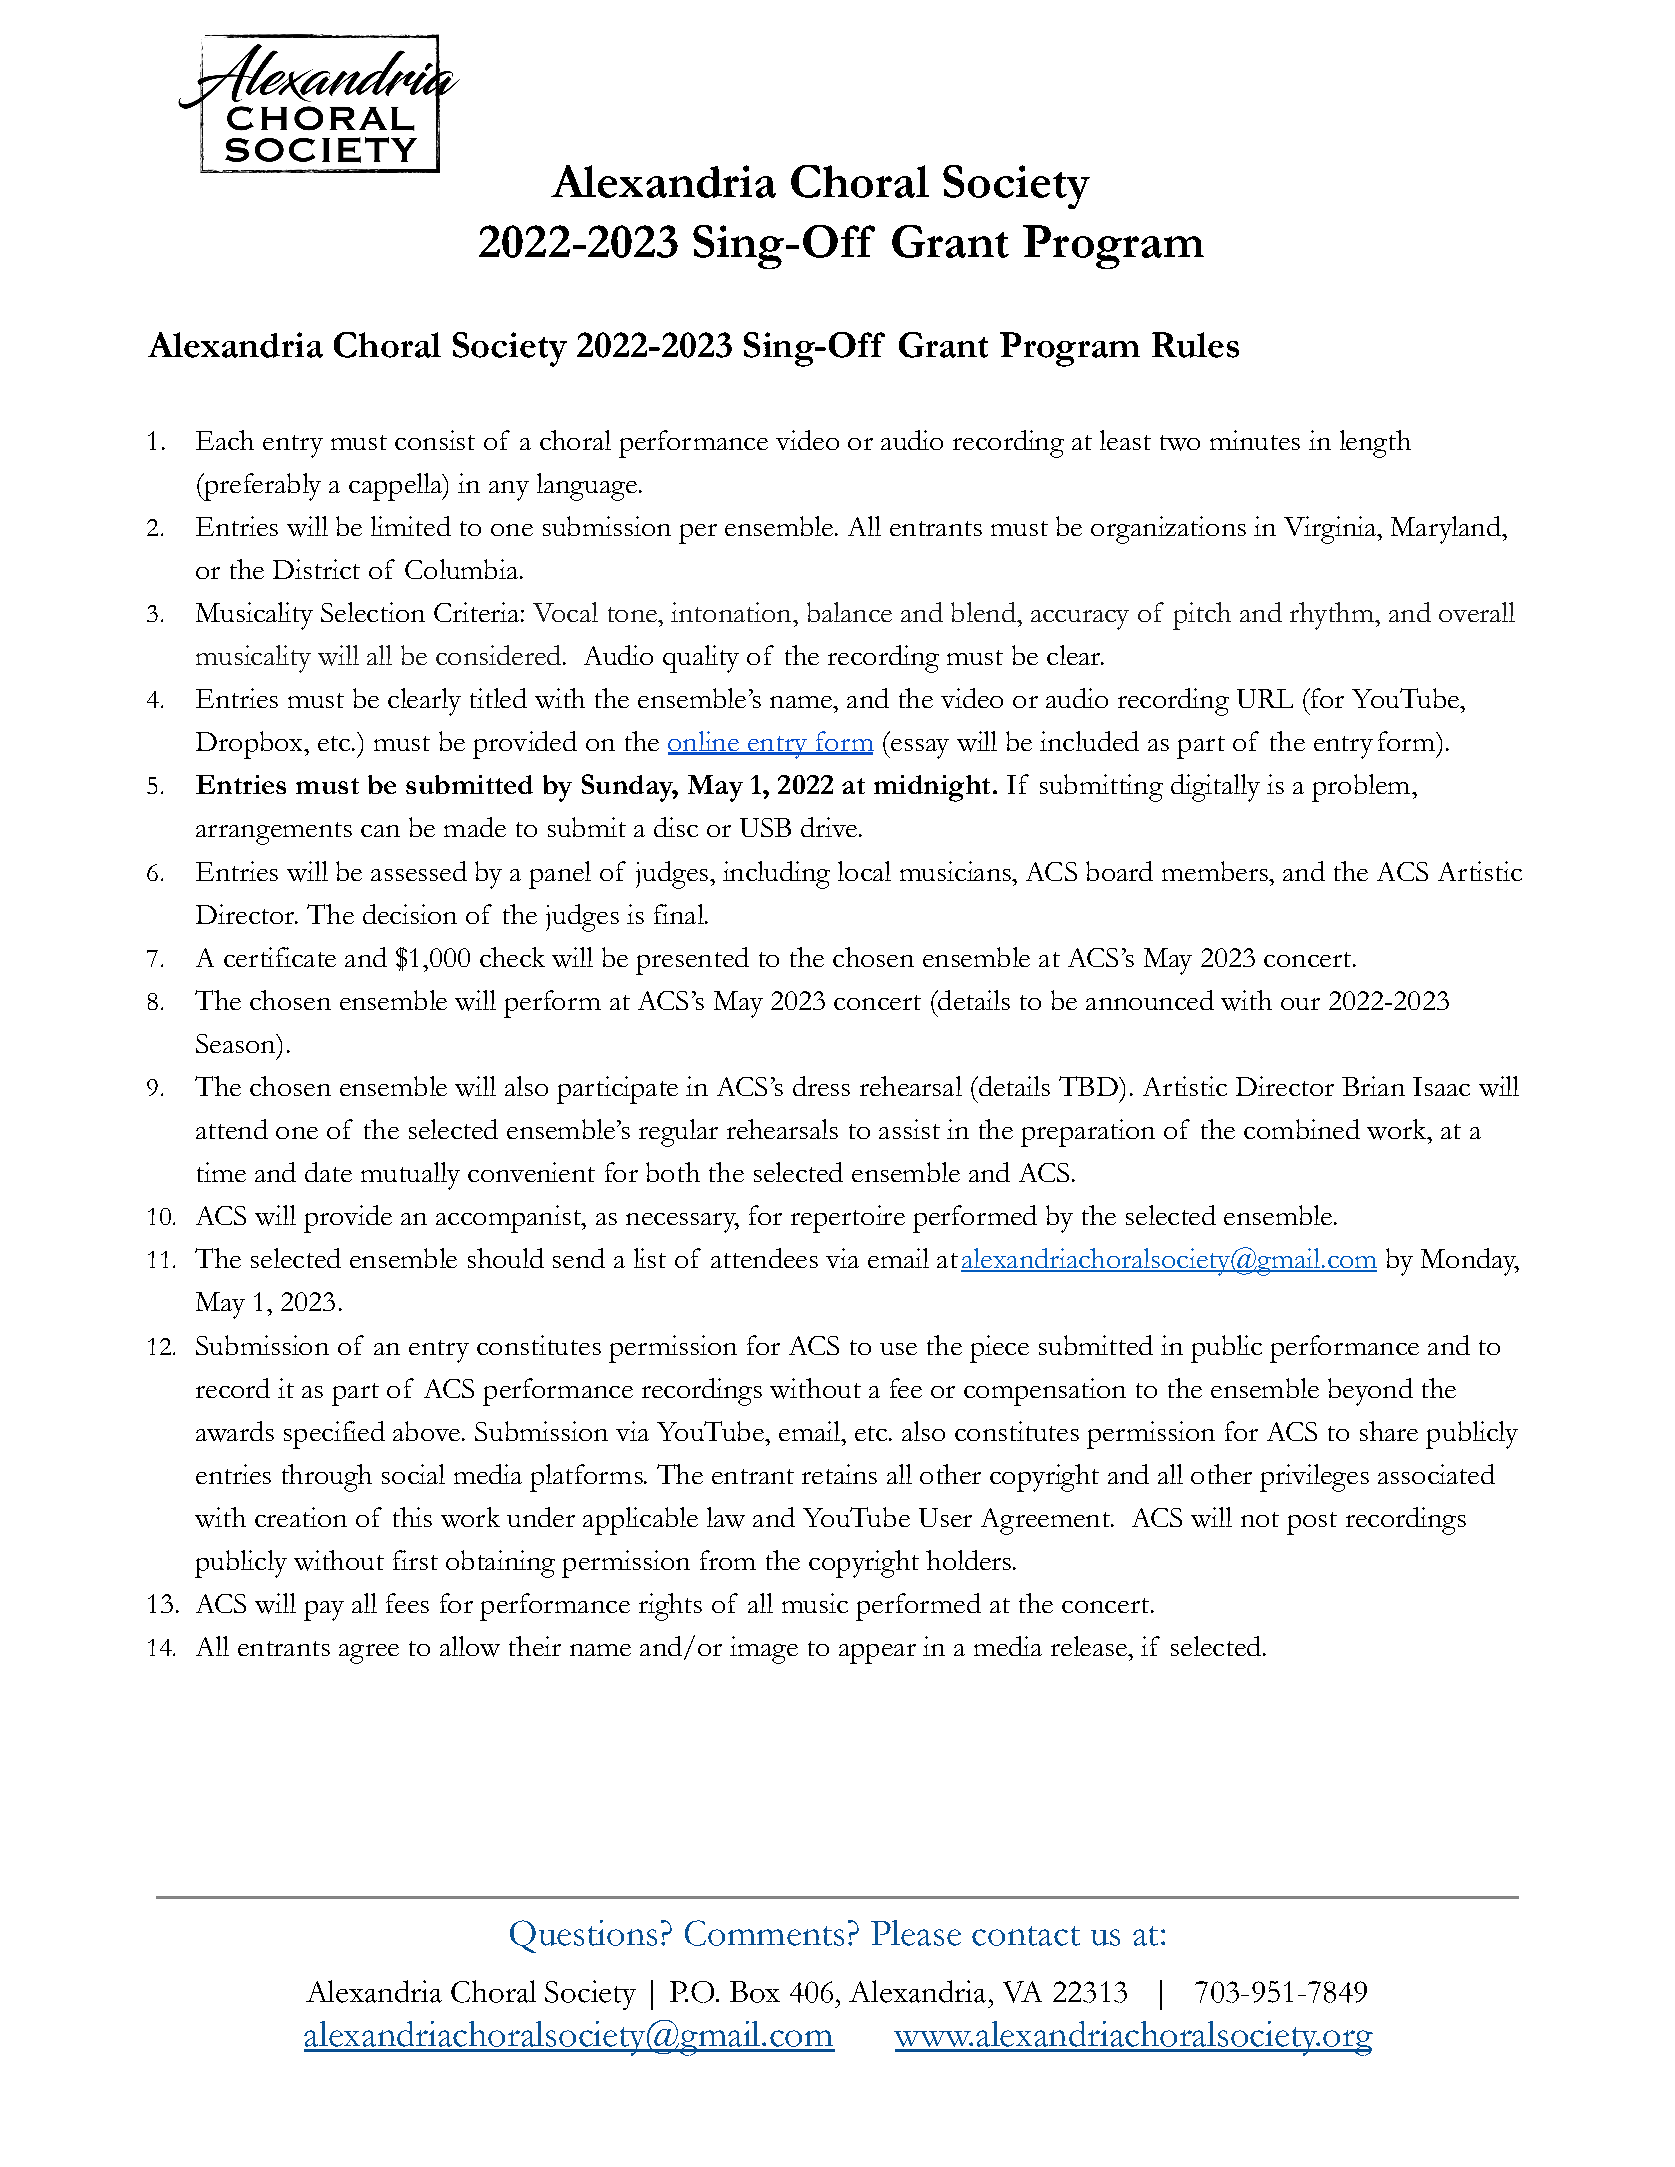 The image size is (1675, 2167). Describe the element at coordinates (877, 1654) in the page. I see `appear` at that location.
